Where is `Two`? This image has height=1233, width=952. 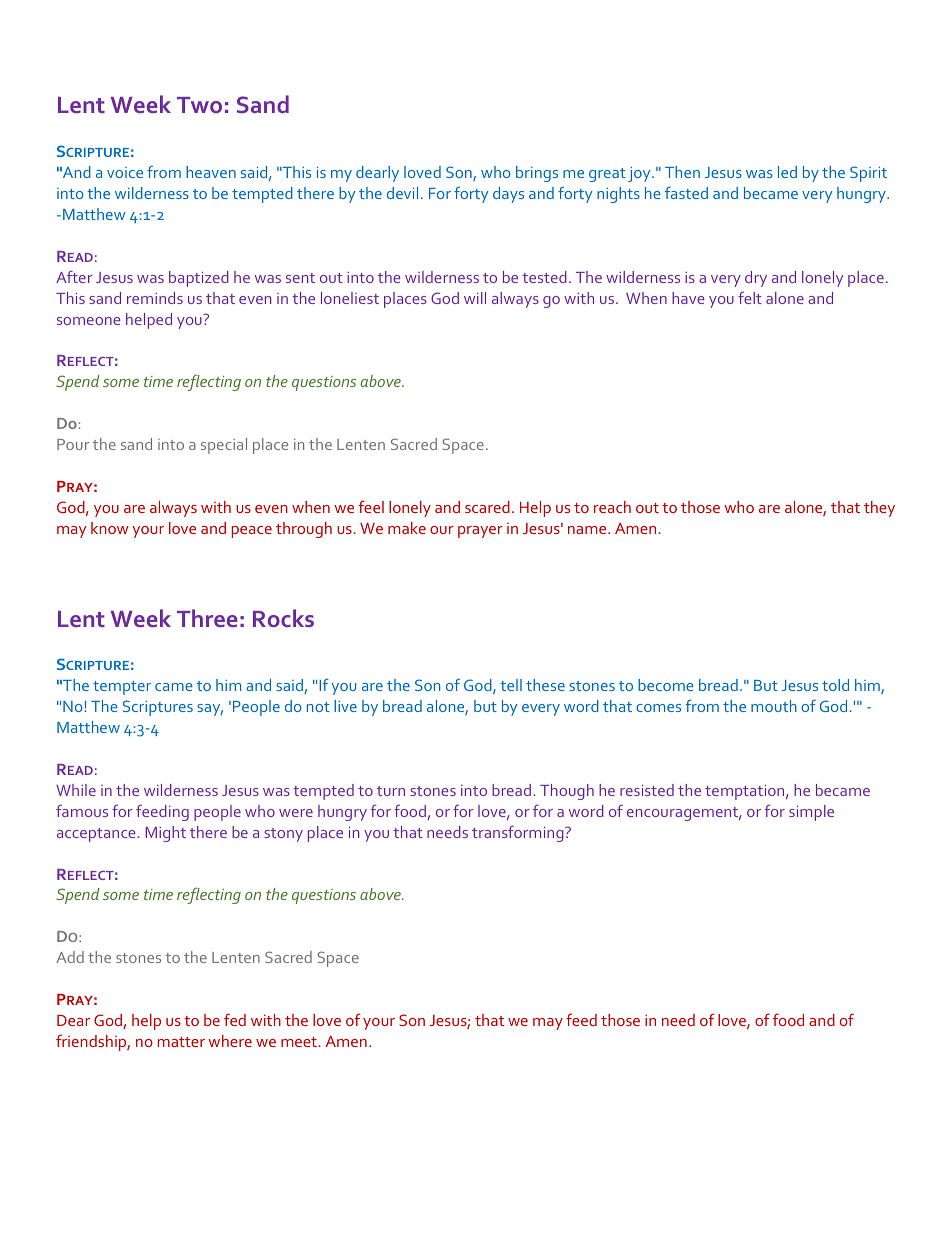
Two is located at coordinates (199, 105).
